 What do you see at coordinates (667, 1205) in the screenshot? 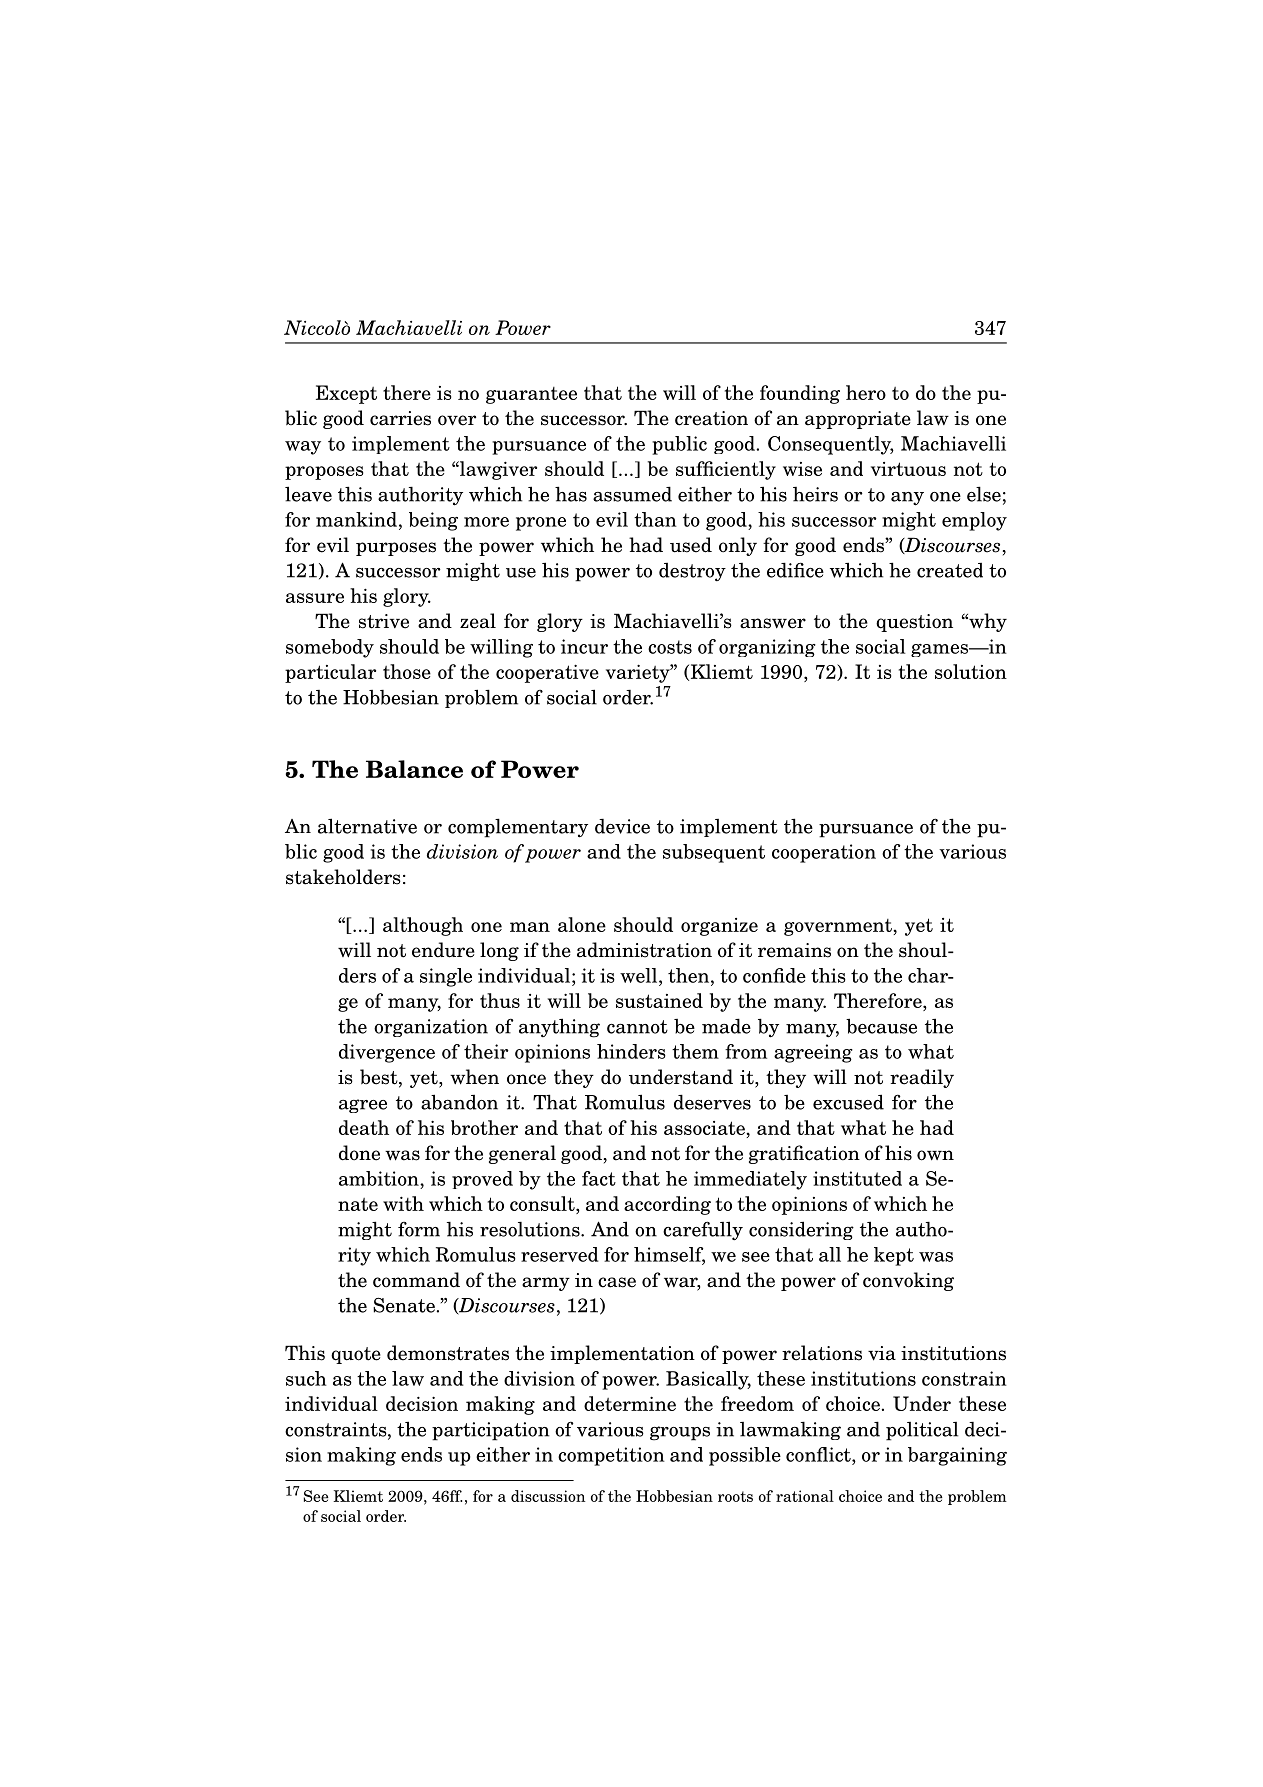
I see `according` at bounding box center [667, 1205].
